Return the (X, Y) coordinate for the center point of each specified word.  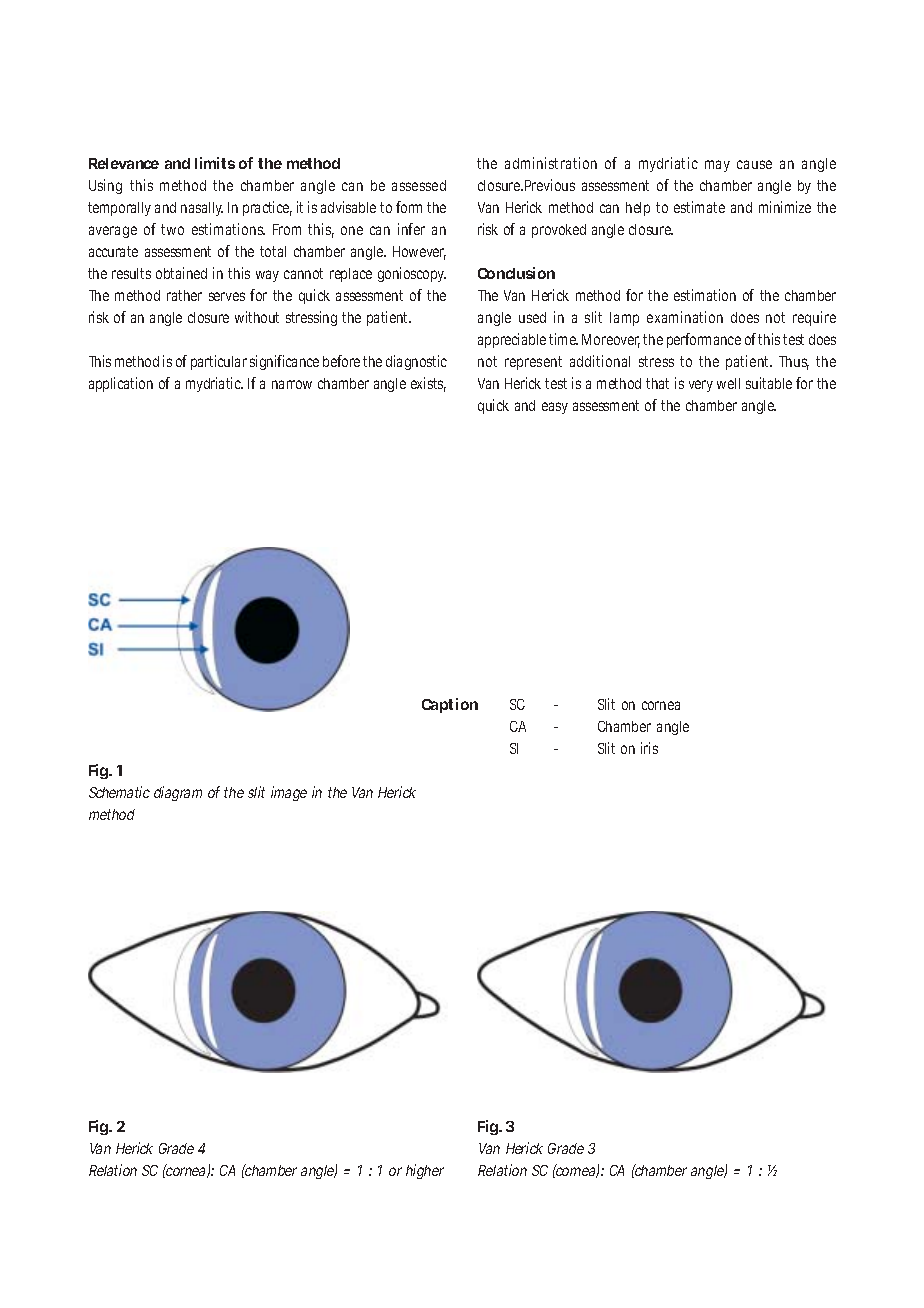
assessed (419, 185)
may (717, 166)
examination (685, 317)
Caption (450, 705)
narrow (292, 384)
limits (215, 163)
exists (428, 384)
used (532, 317)
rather (184, 295)
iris (649, 748)
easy (555, 408)
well (728, 383)
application (121, 384)
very (701, 386)
